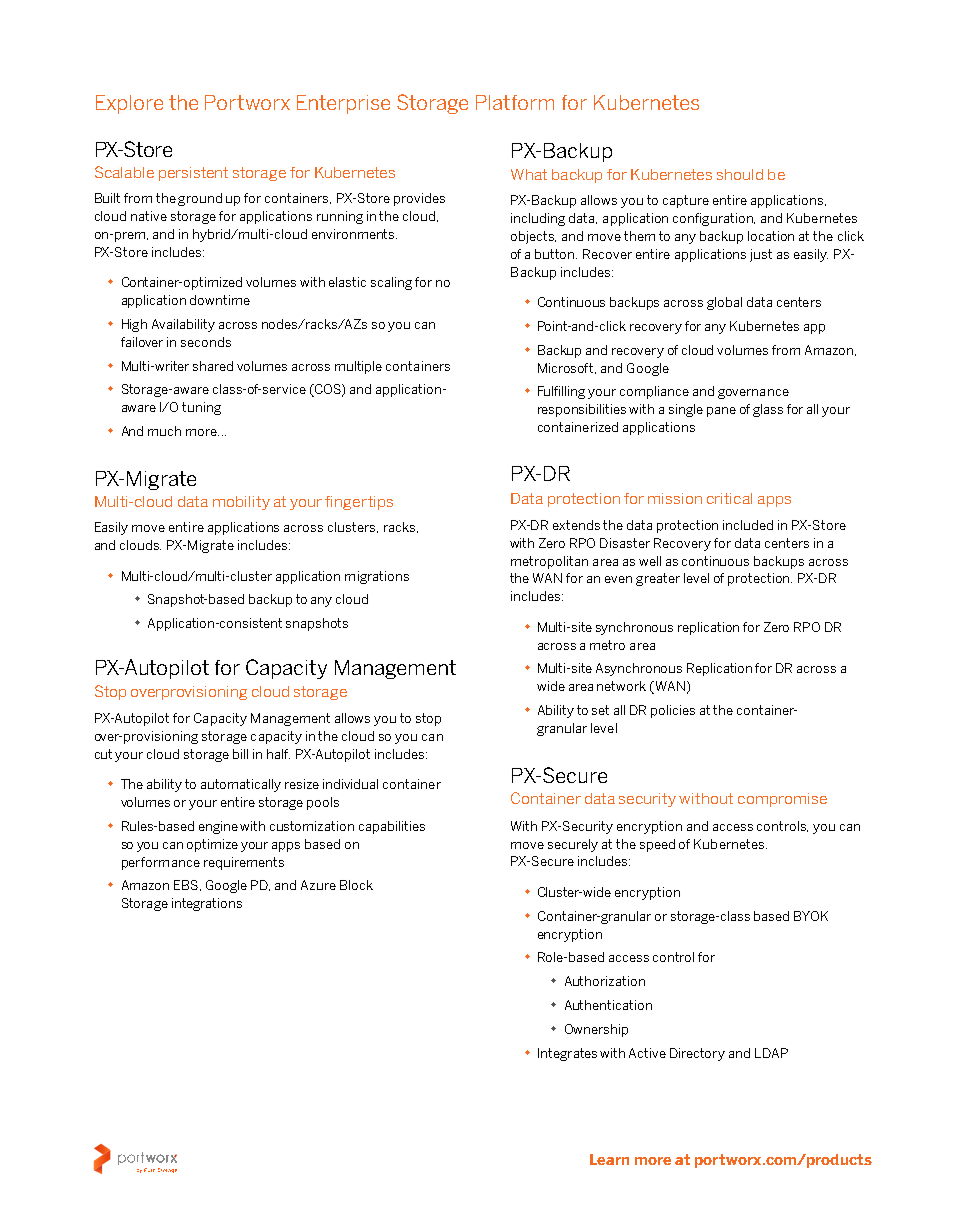 The image size is (964, 1232). I want to click on seconds, so click(206, 342).
